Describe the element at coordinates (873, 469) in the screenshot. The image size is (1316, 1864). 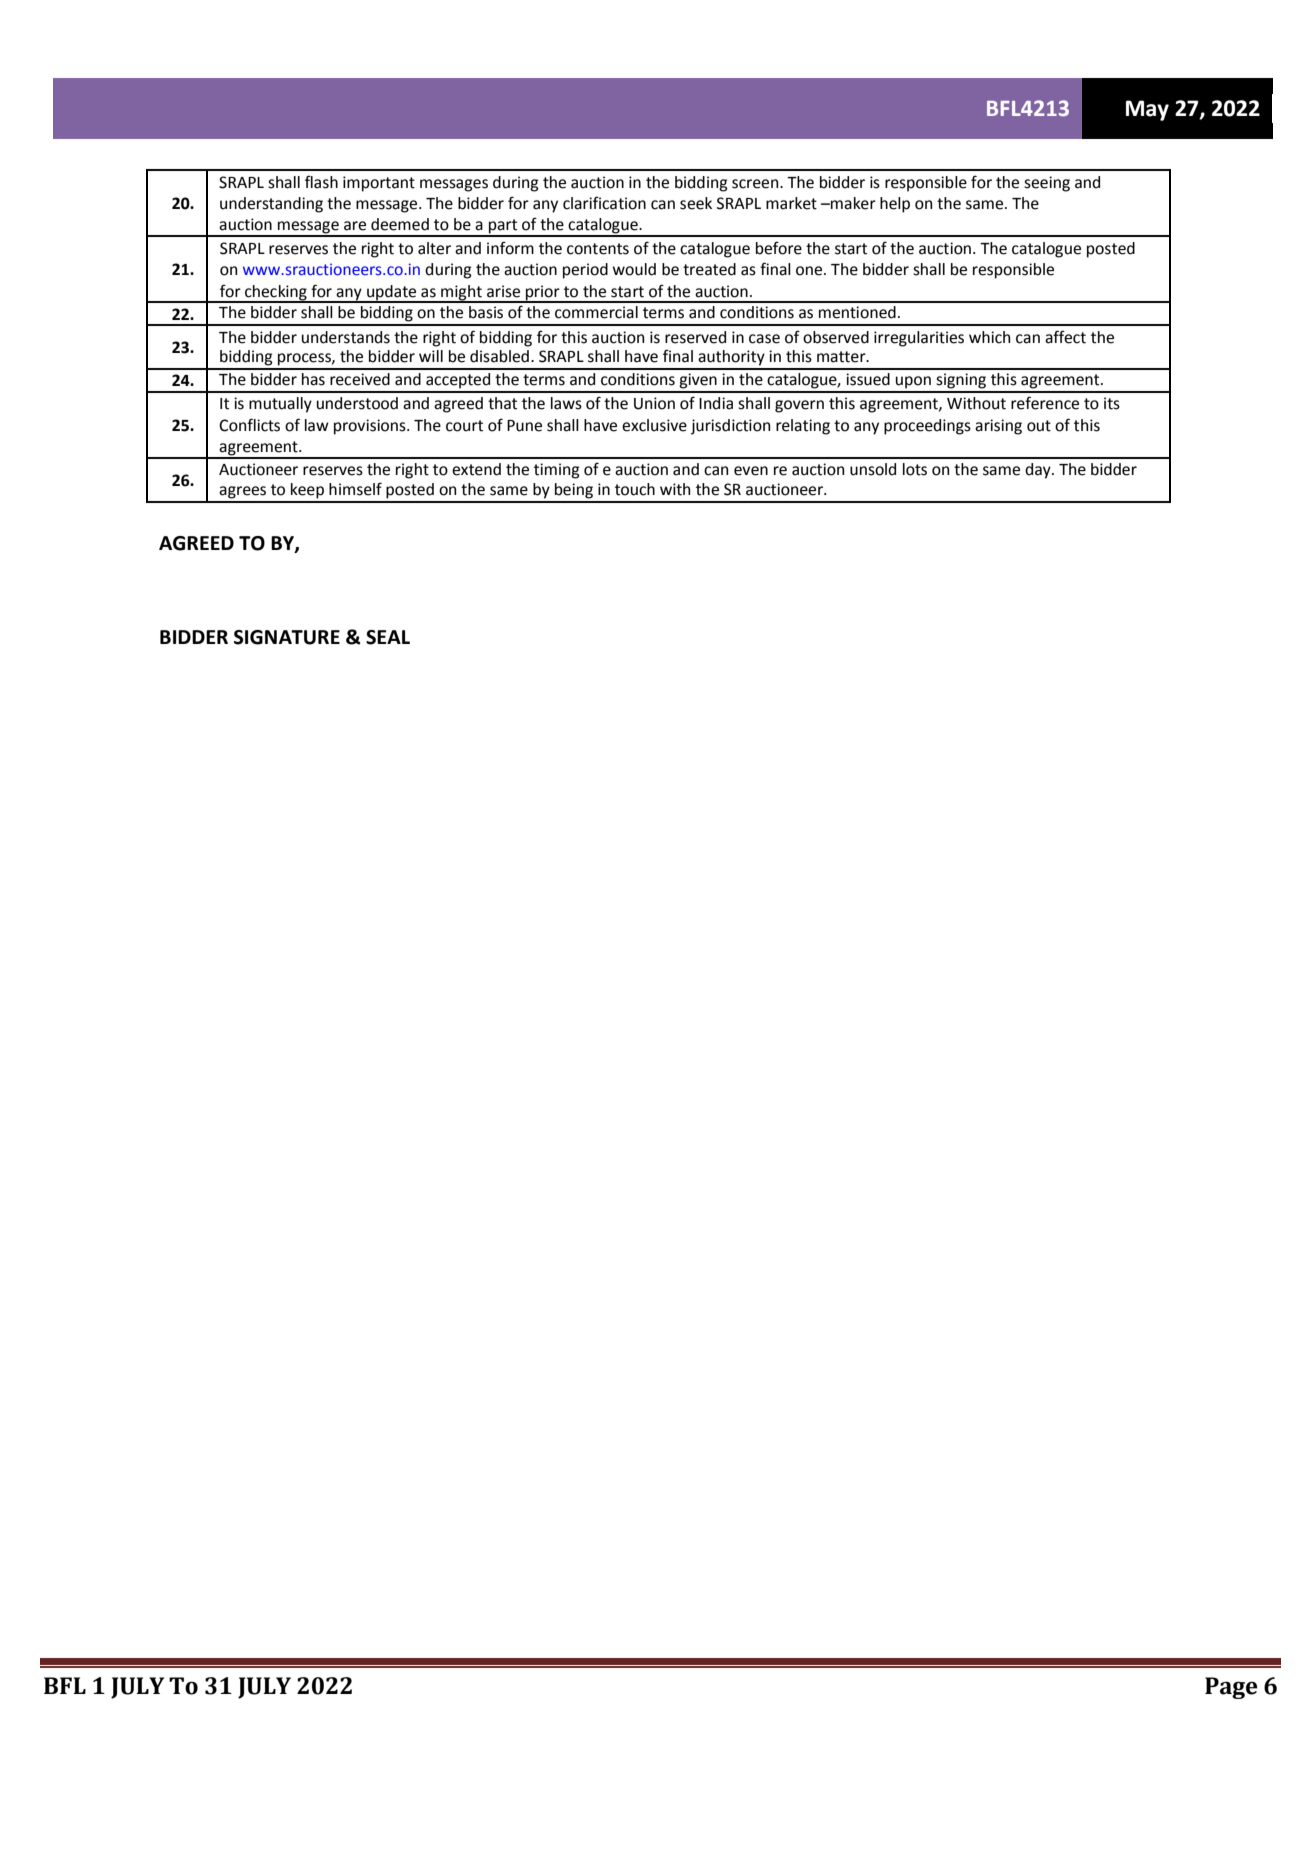
I see `unsold` at that location.
